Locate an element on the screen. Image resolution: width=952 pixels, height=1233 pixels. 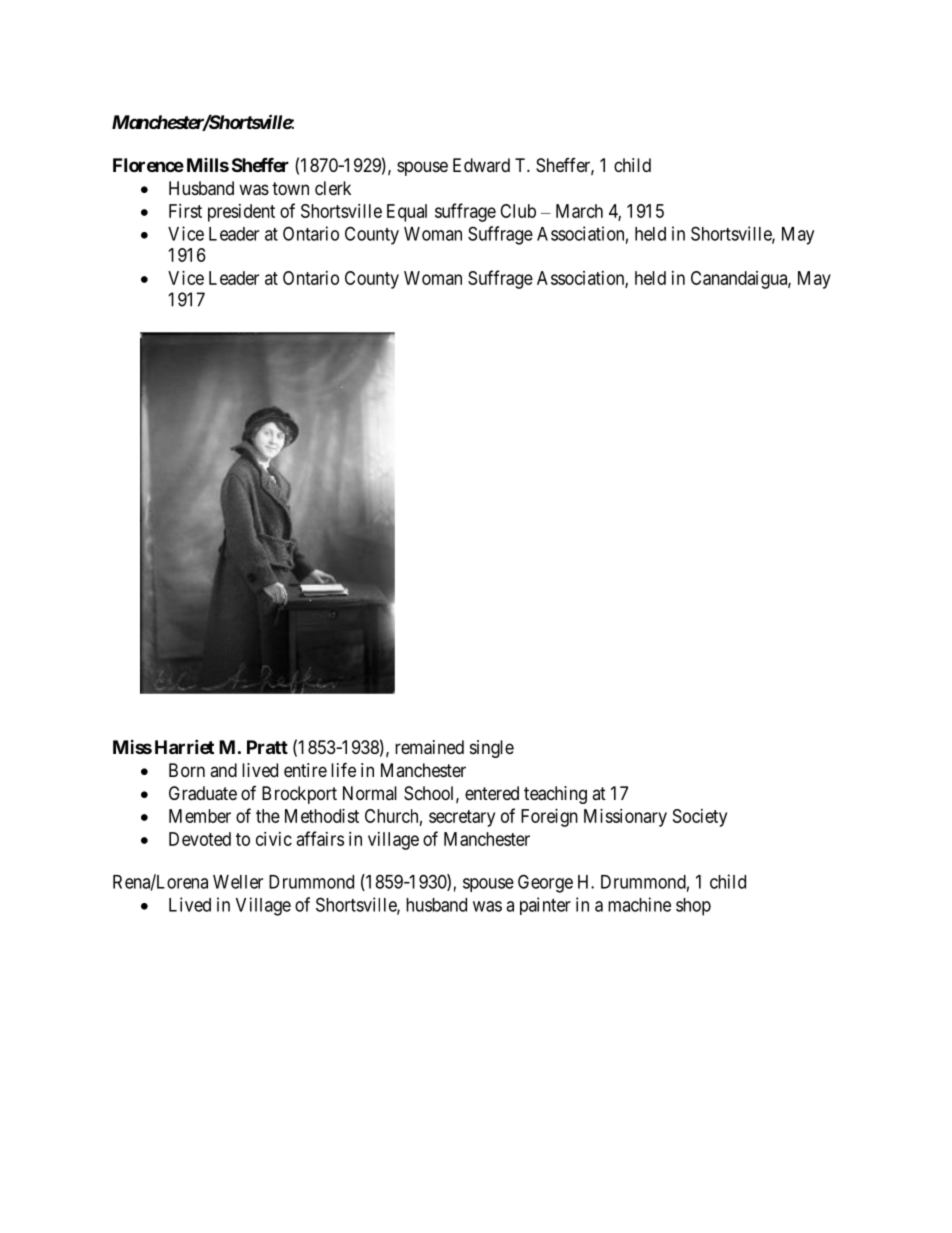
teaching is located at coordinates (555, 795).
